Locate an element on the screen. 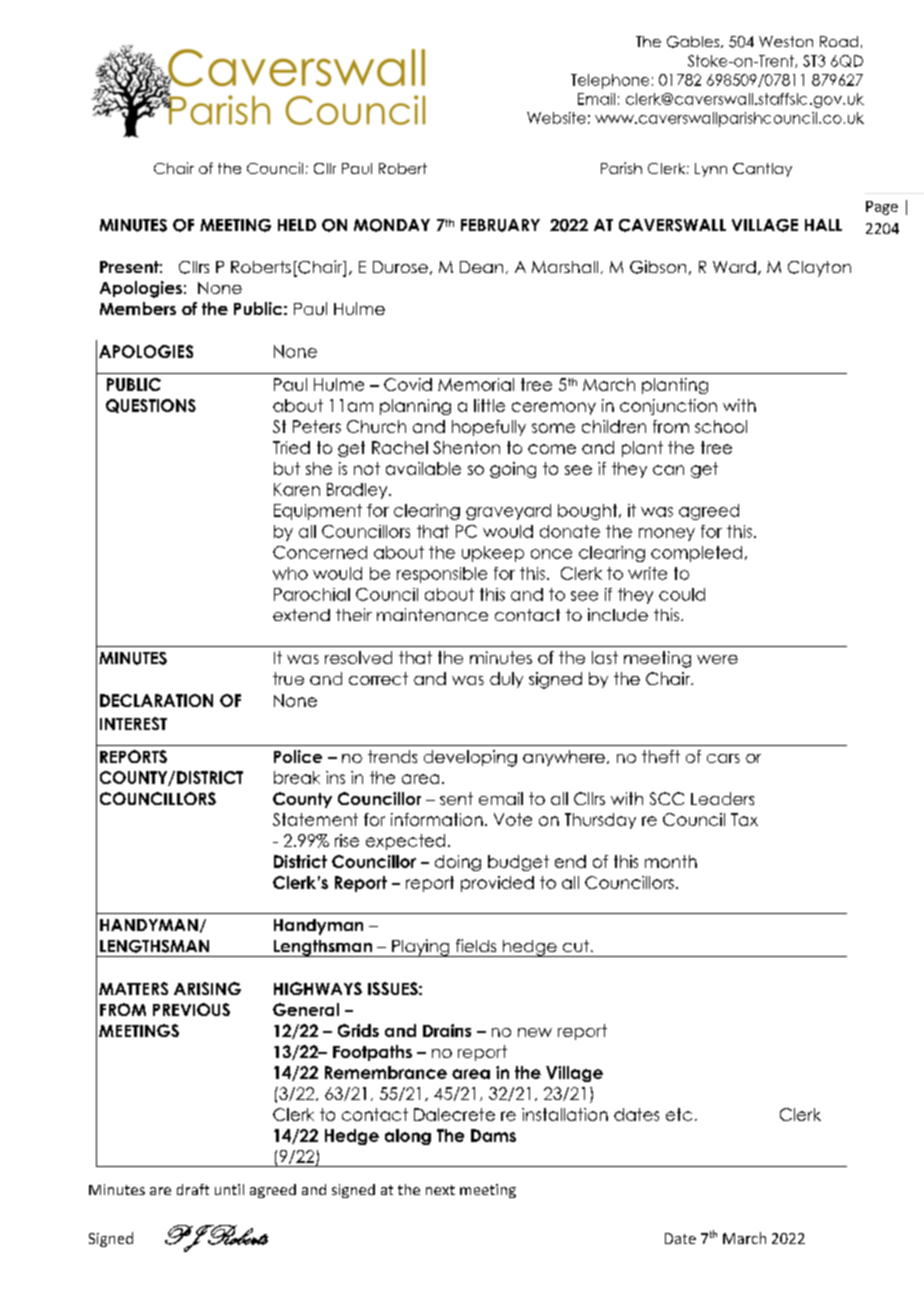  Weston is located at coordinates (786, 41).
